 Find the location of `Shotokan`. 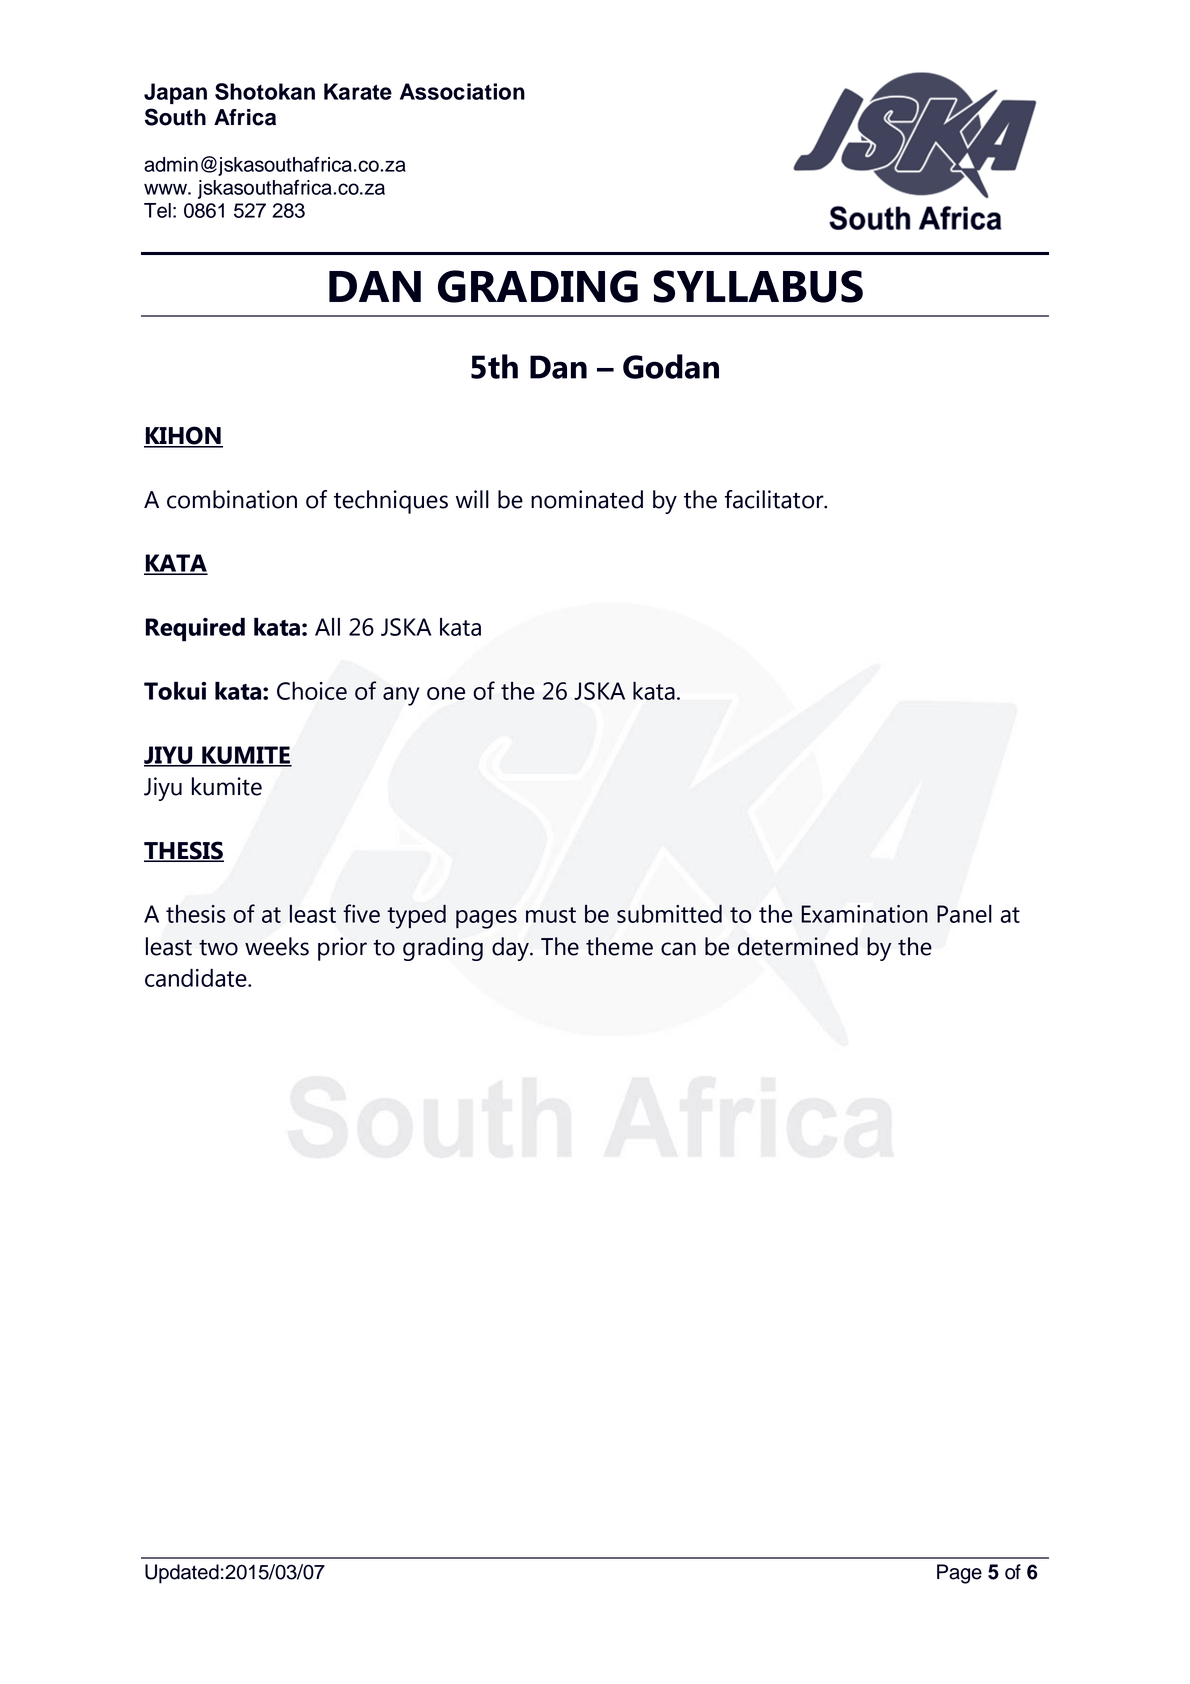

Shotokan is located at coordinates (265, 91).
